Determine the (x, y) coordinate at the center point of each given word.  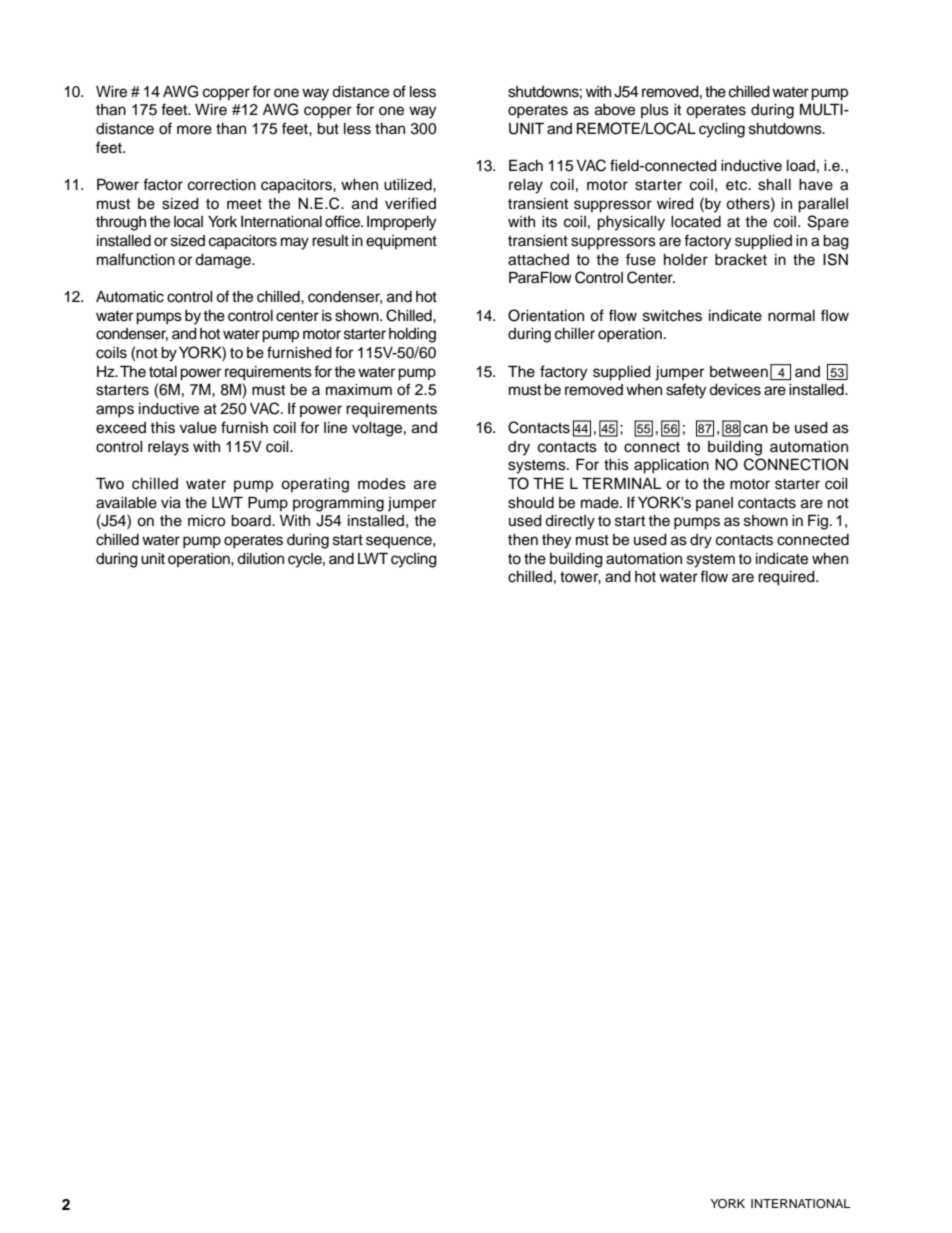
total (163, 372)
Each (526, 165)
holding (412, 335)
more (194, 130)
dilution (260, 559)
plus (655, 111)
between (739, 372)
